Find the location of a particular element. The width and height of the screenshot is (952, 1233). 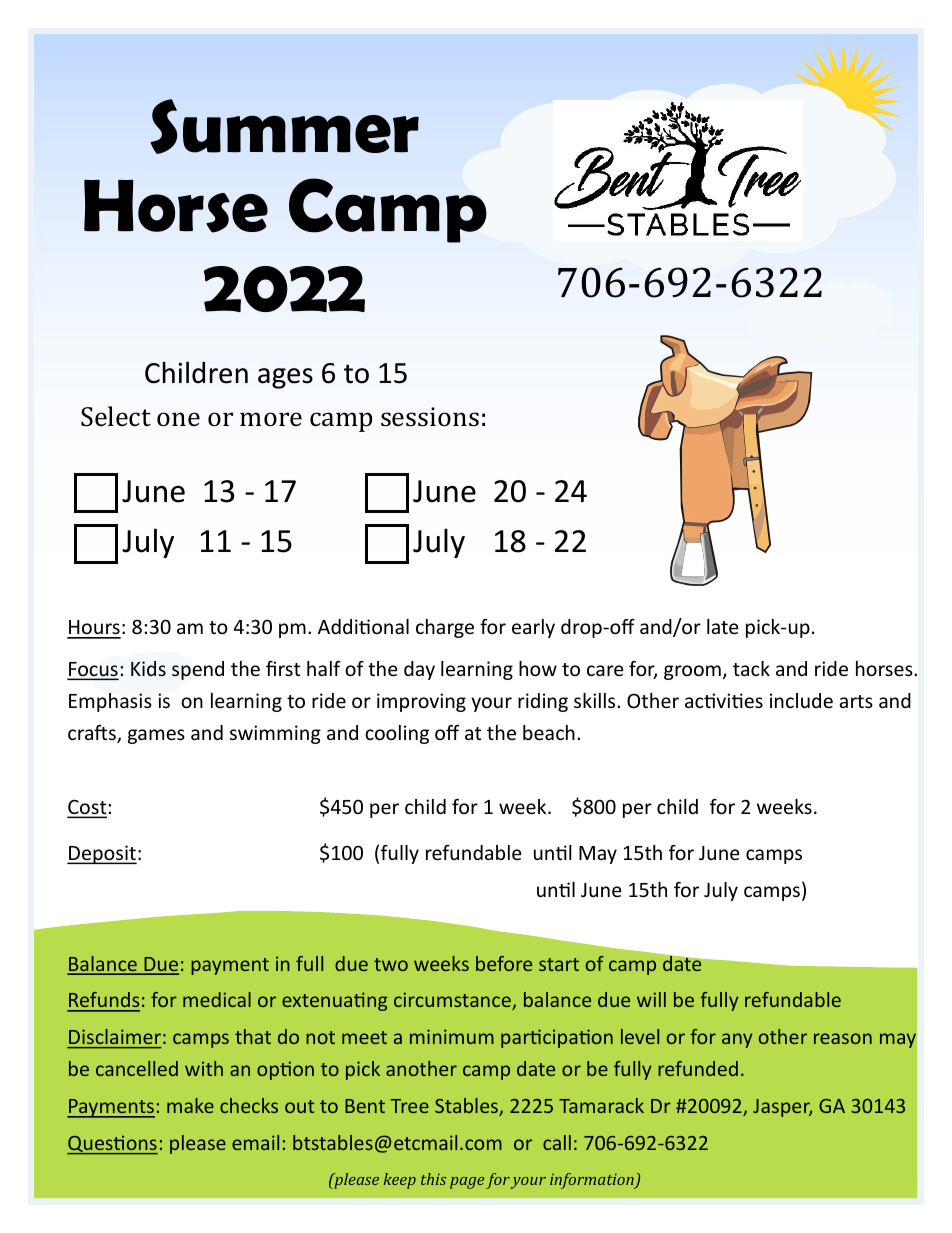

tack is located at coordinates (751, 668).
